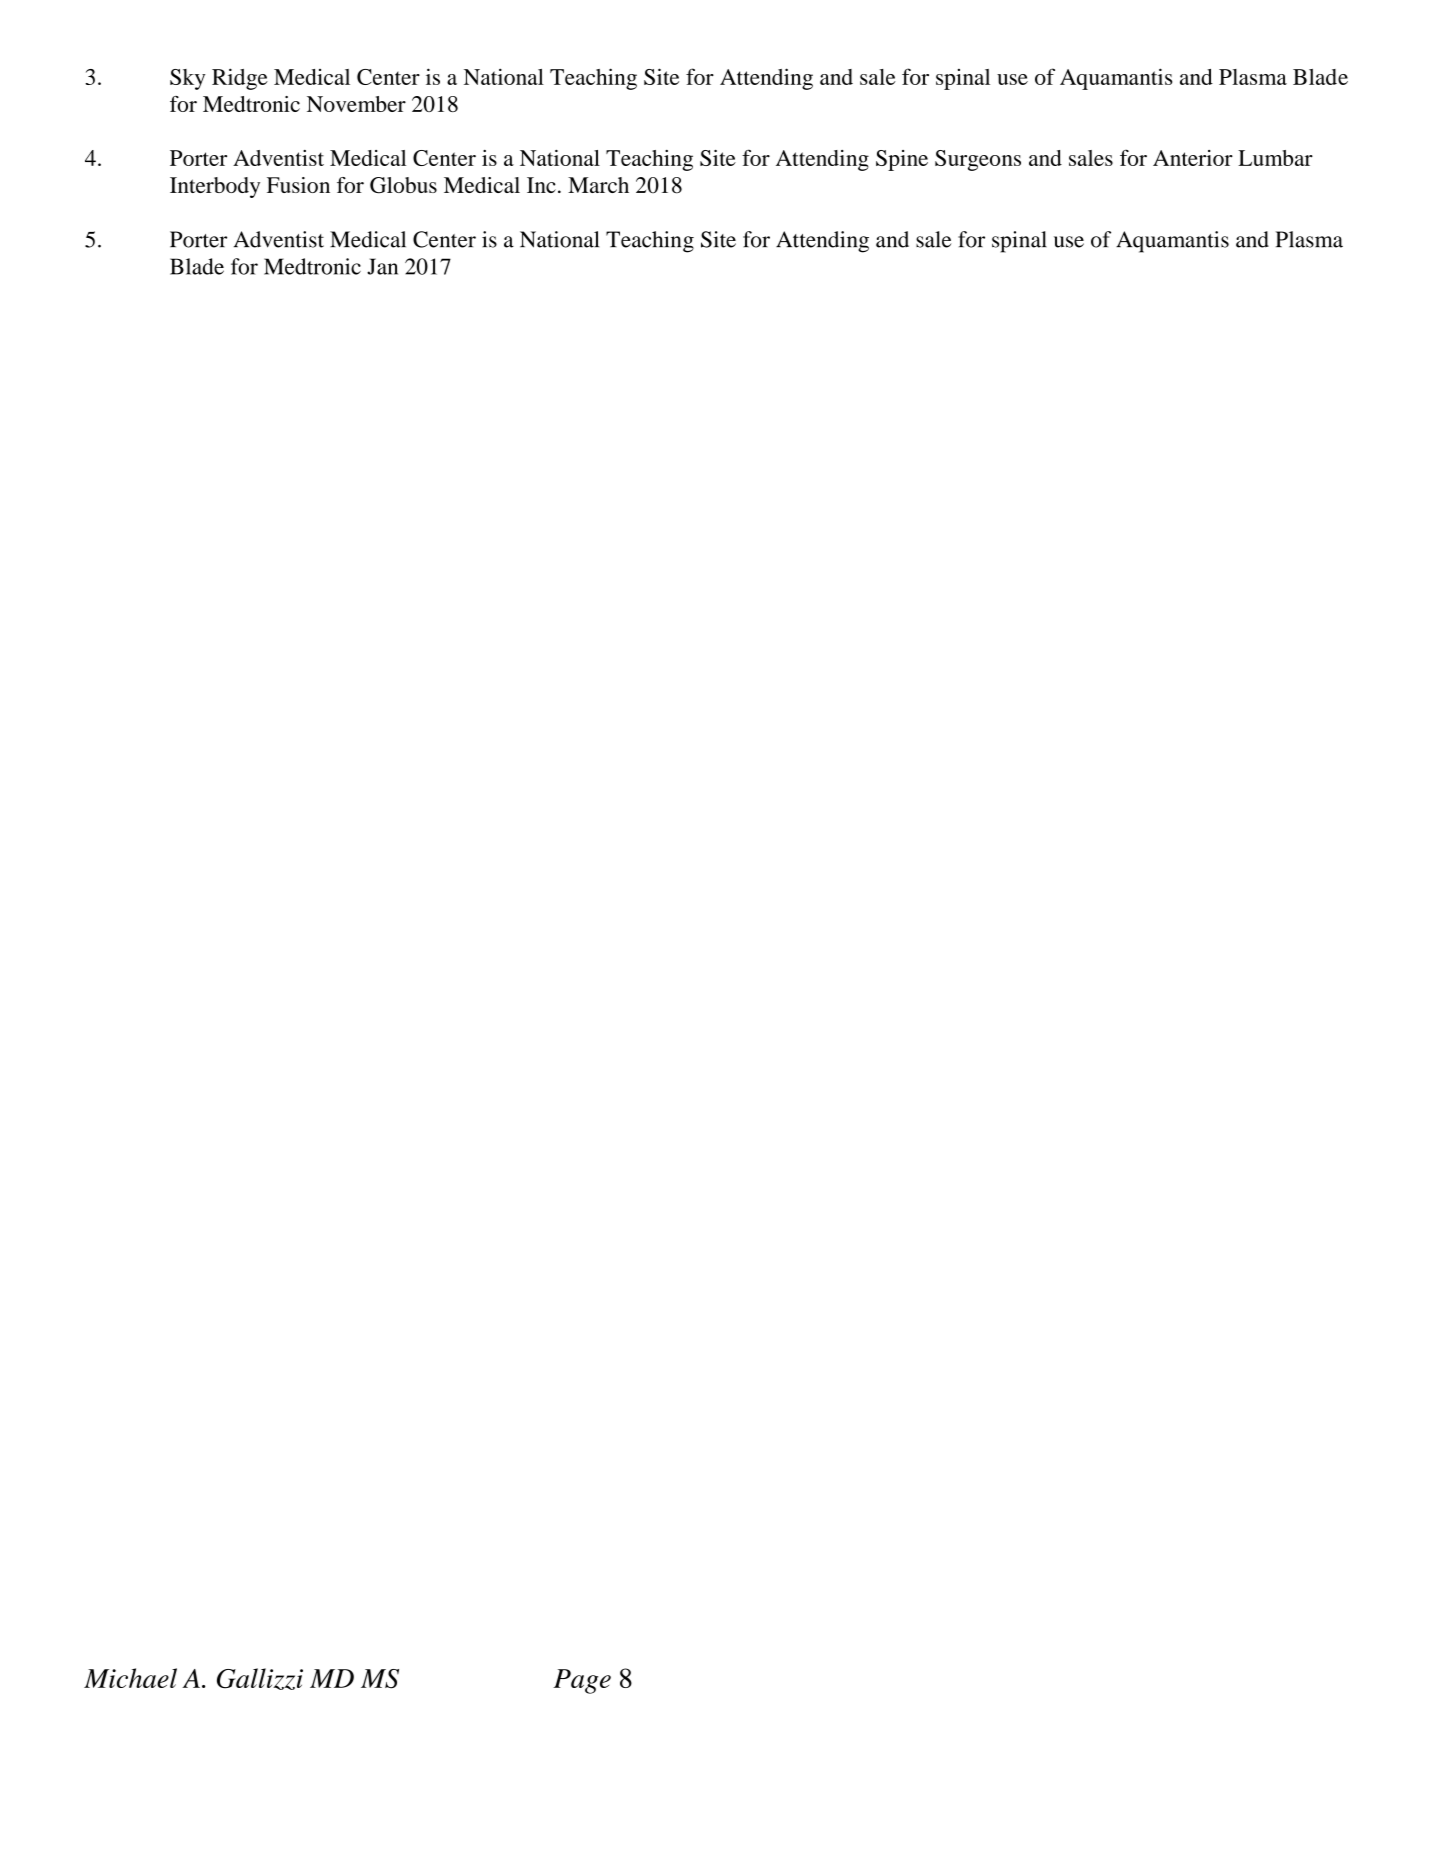 The width and height of the screenshot is (1440, 1864). Describe the element at coordinates (240, 79) in the screenshot. I see `Ridge` at that location.
